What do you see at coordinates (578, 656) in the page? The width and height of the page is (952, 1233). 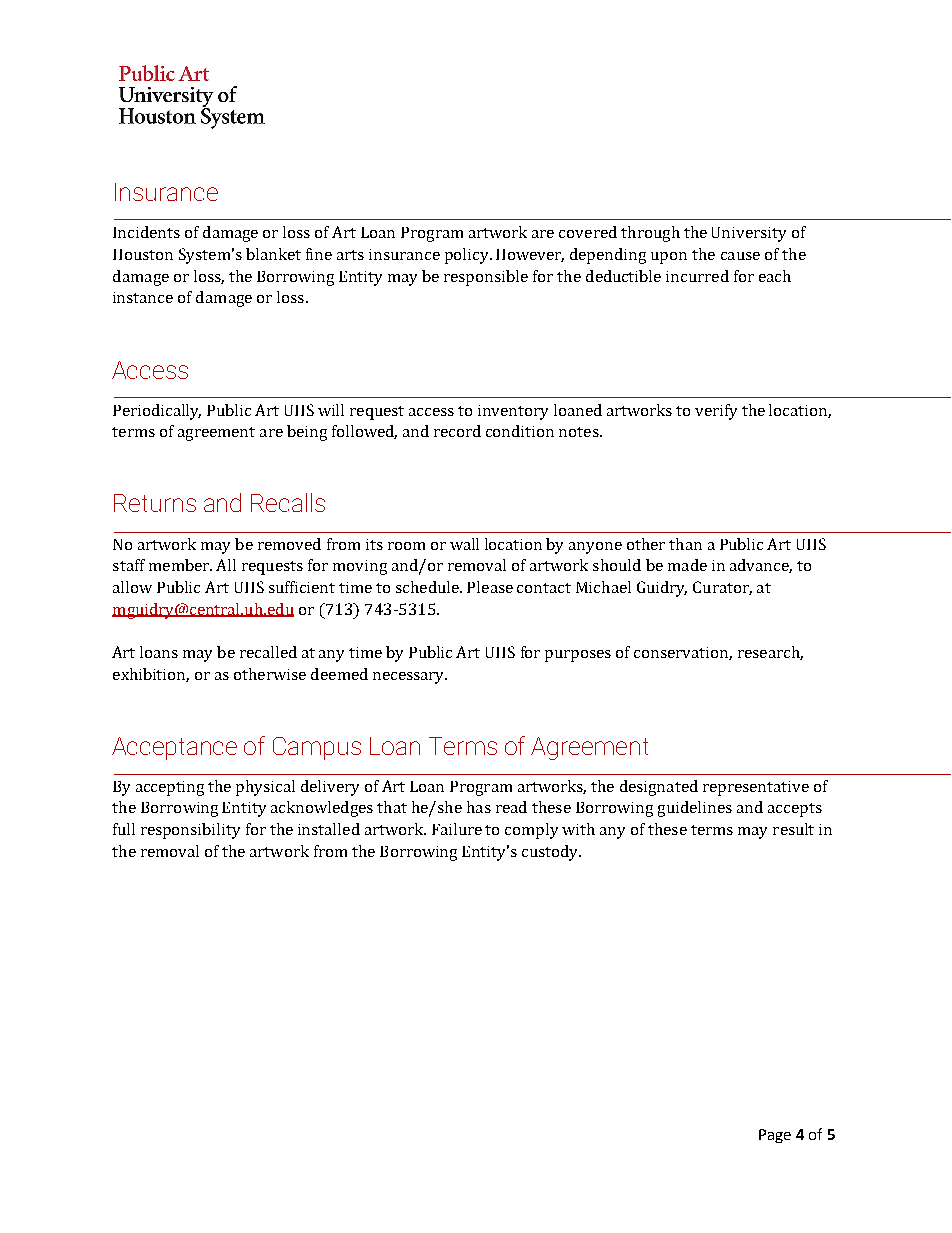 I see `purposes` at bounding box center [578, 656].
